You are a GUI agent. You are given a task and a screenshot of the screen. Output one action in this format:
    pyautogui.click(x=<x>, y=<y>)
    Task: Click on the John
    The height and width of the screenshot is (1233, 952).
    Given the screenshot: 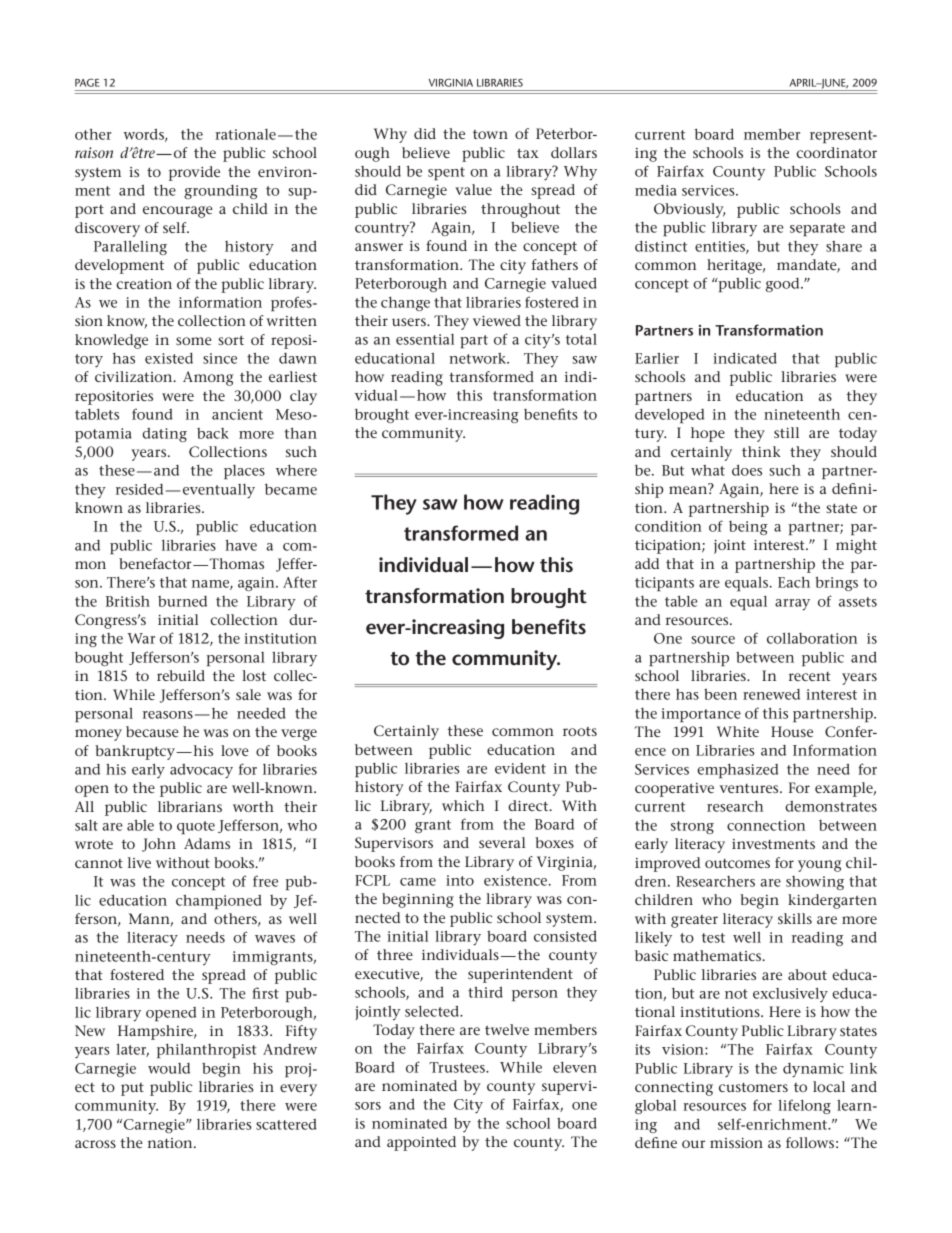 What is the action you would take?
    pyautogui.click(x=159, y=845)
